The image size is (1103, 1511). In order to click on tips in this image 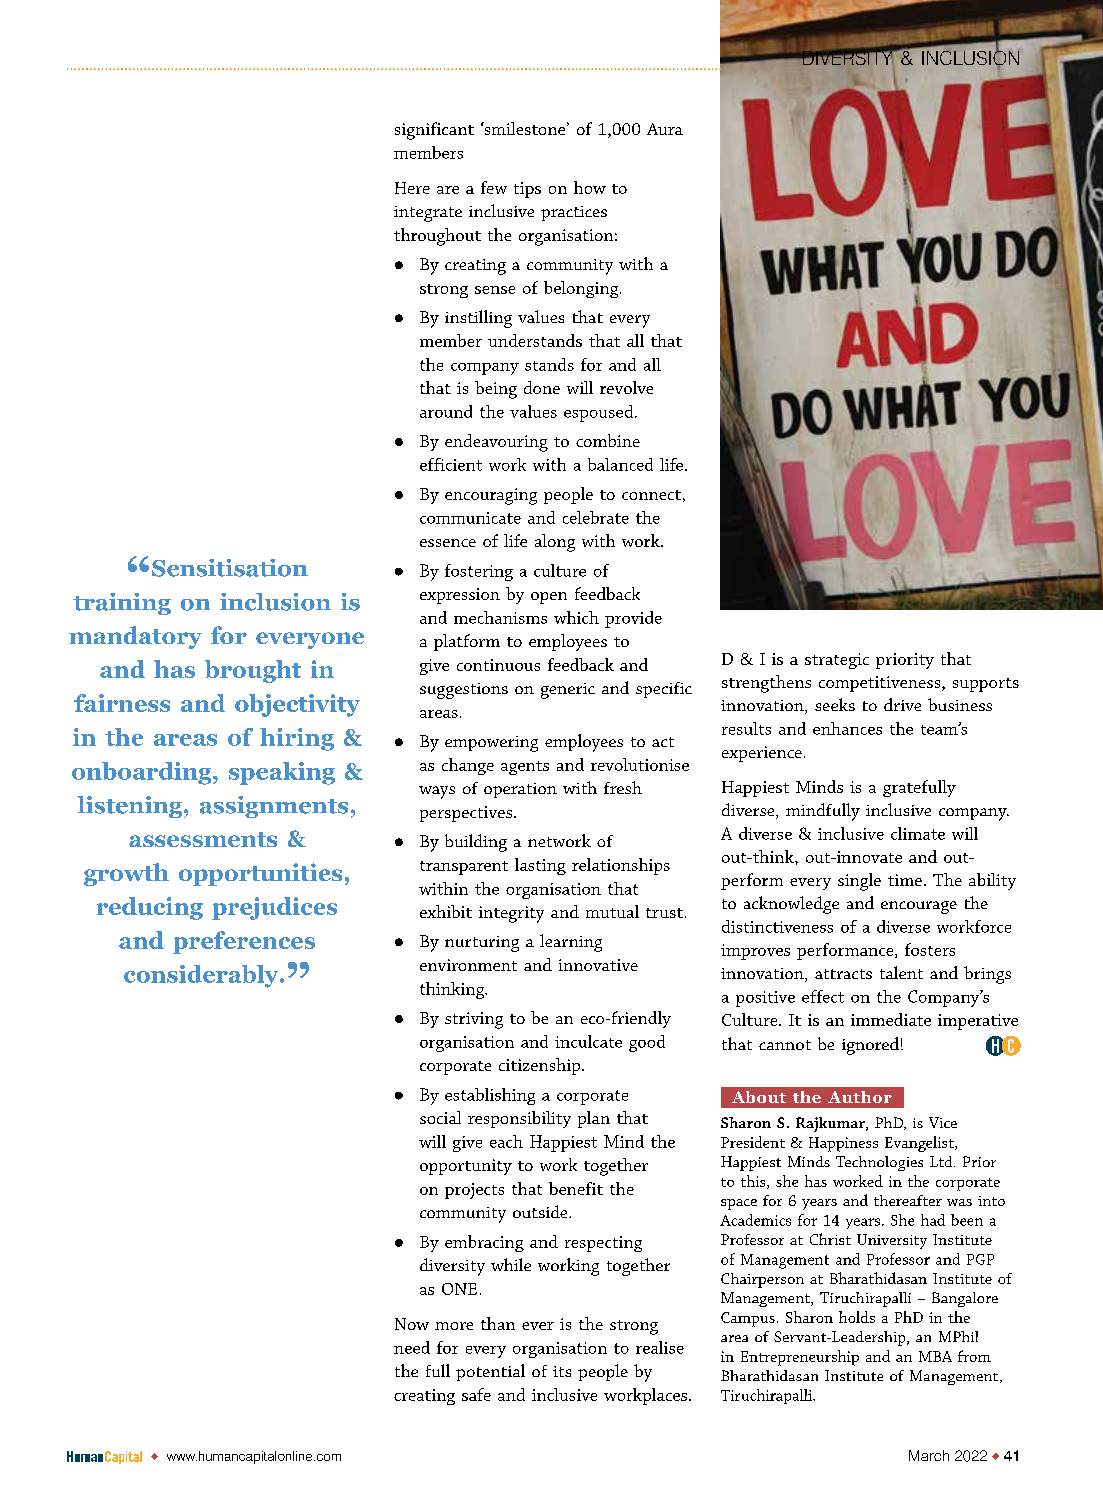, I will do `click(527, 190)`.
